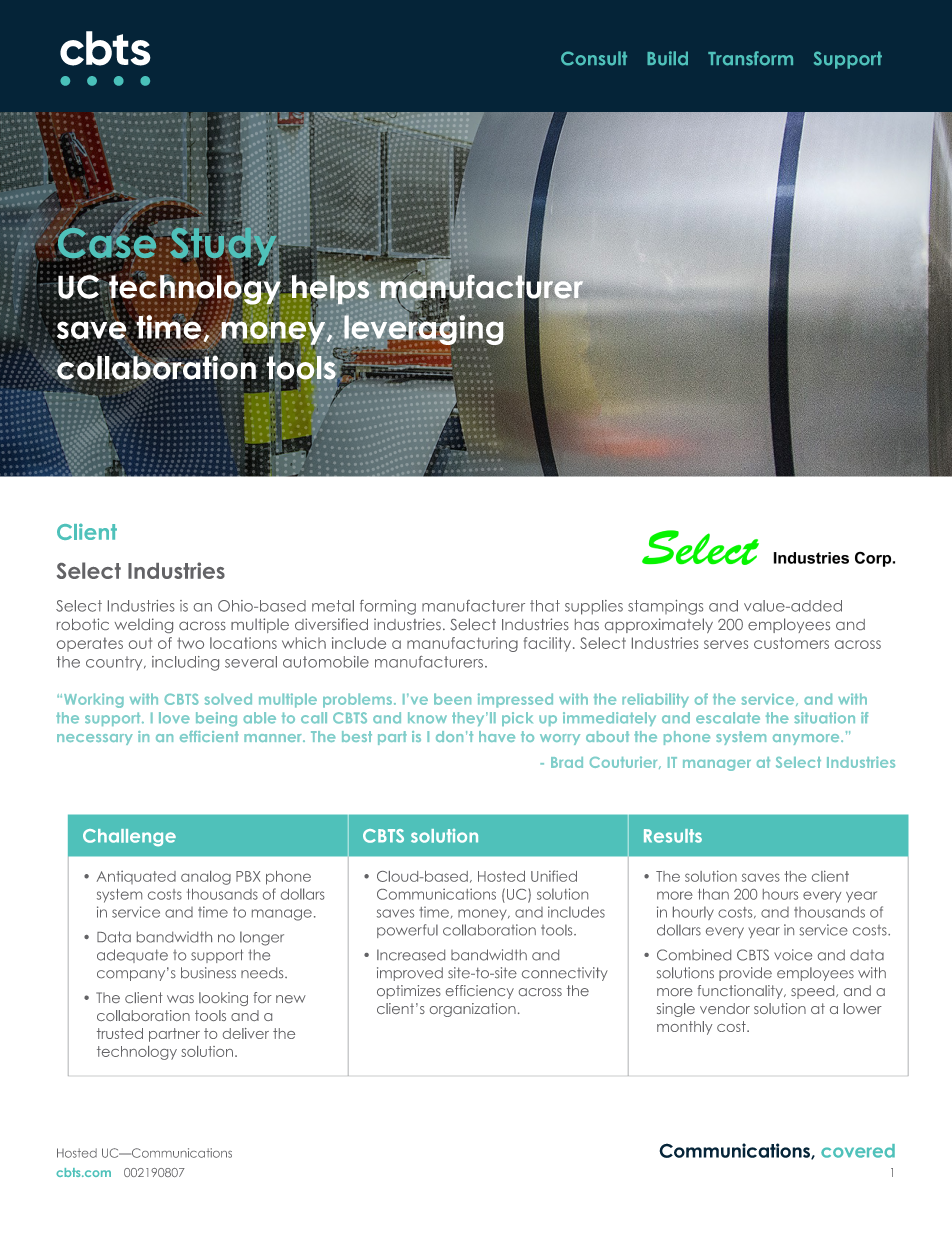 This image has width=952, height=1233. I want to click on Transform, so click(750, 58).
